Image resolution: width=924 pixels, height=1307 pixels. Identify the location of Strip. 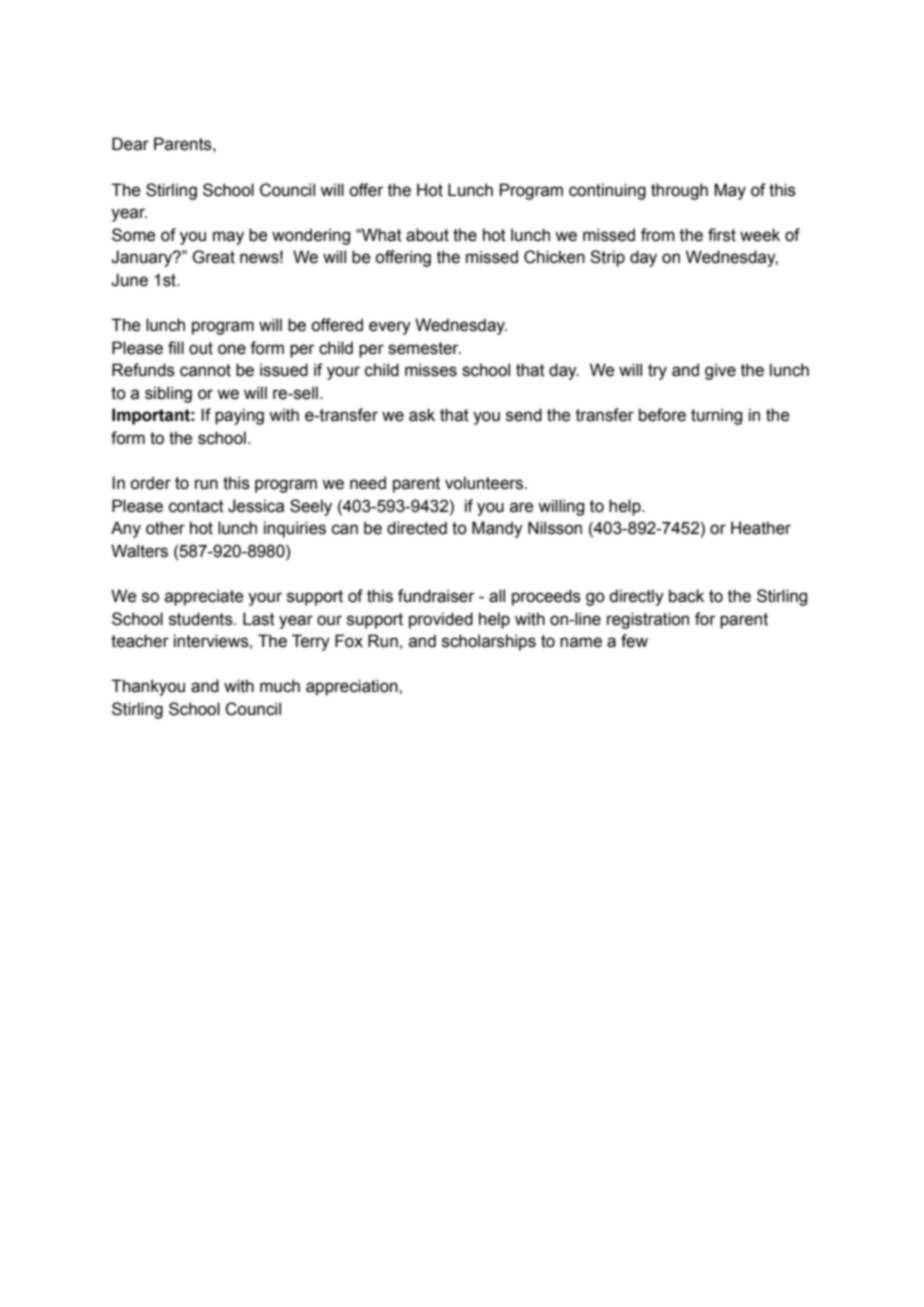
(607, 258).
